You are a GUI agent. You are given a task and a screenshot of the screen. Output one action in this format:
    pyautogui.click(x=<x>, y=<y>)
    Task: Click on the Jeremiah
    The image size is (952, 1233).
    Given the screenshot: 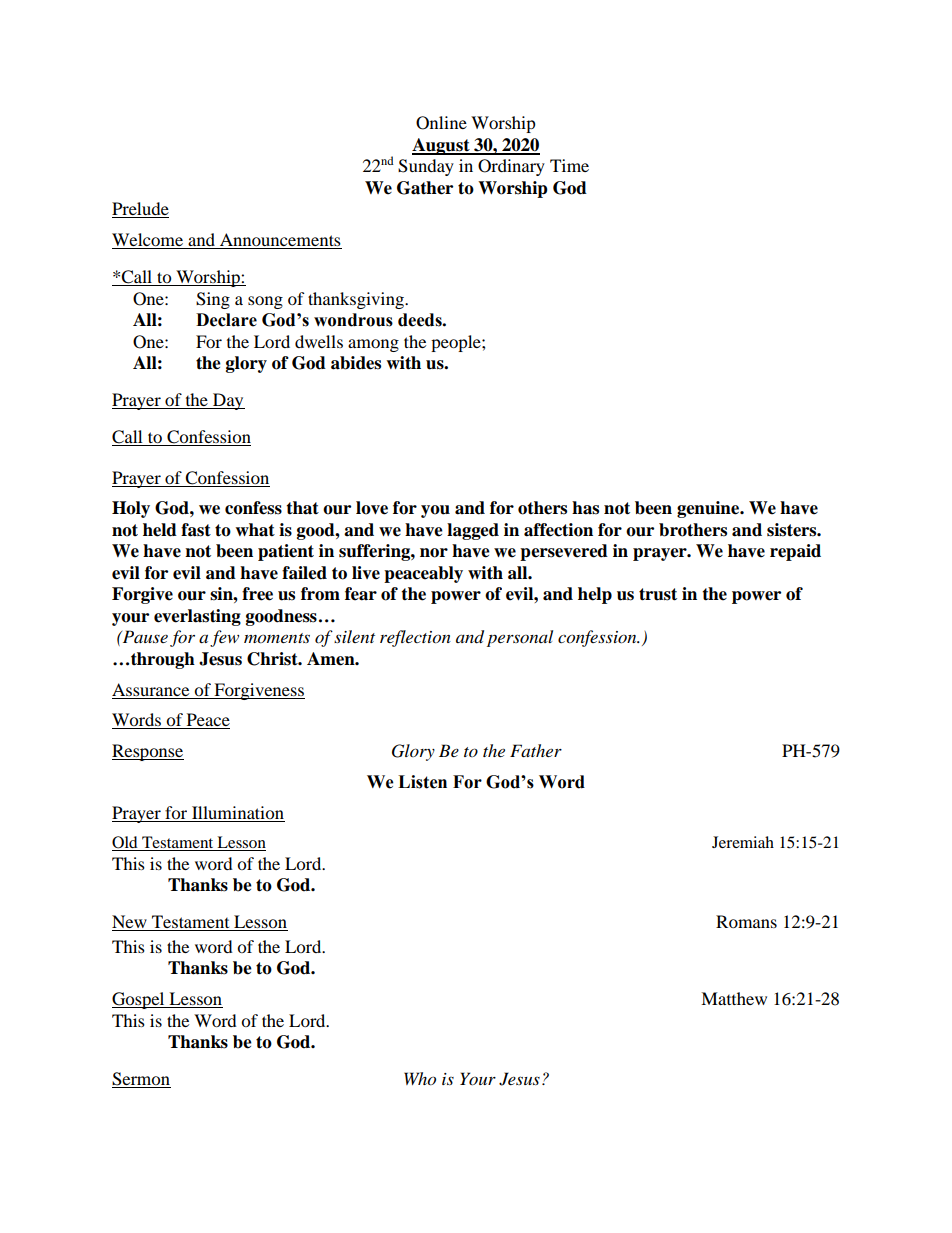 What is the action you would take?
    pyautogui.click(x=743, y=842)
